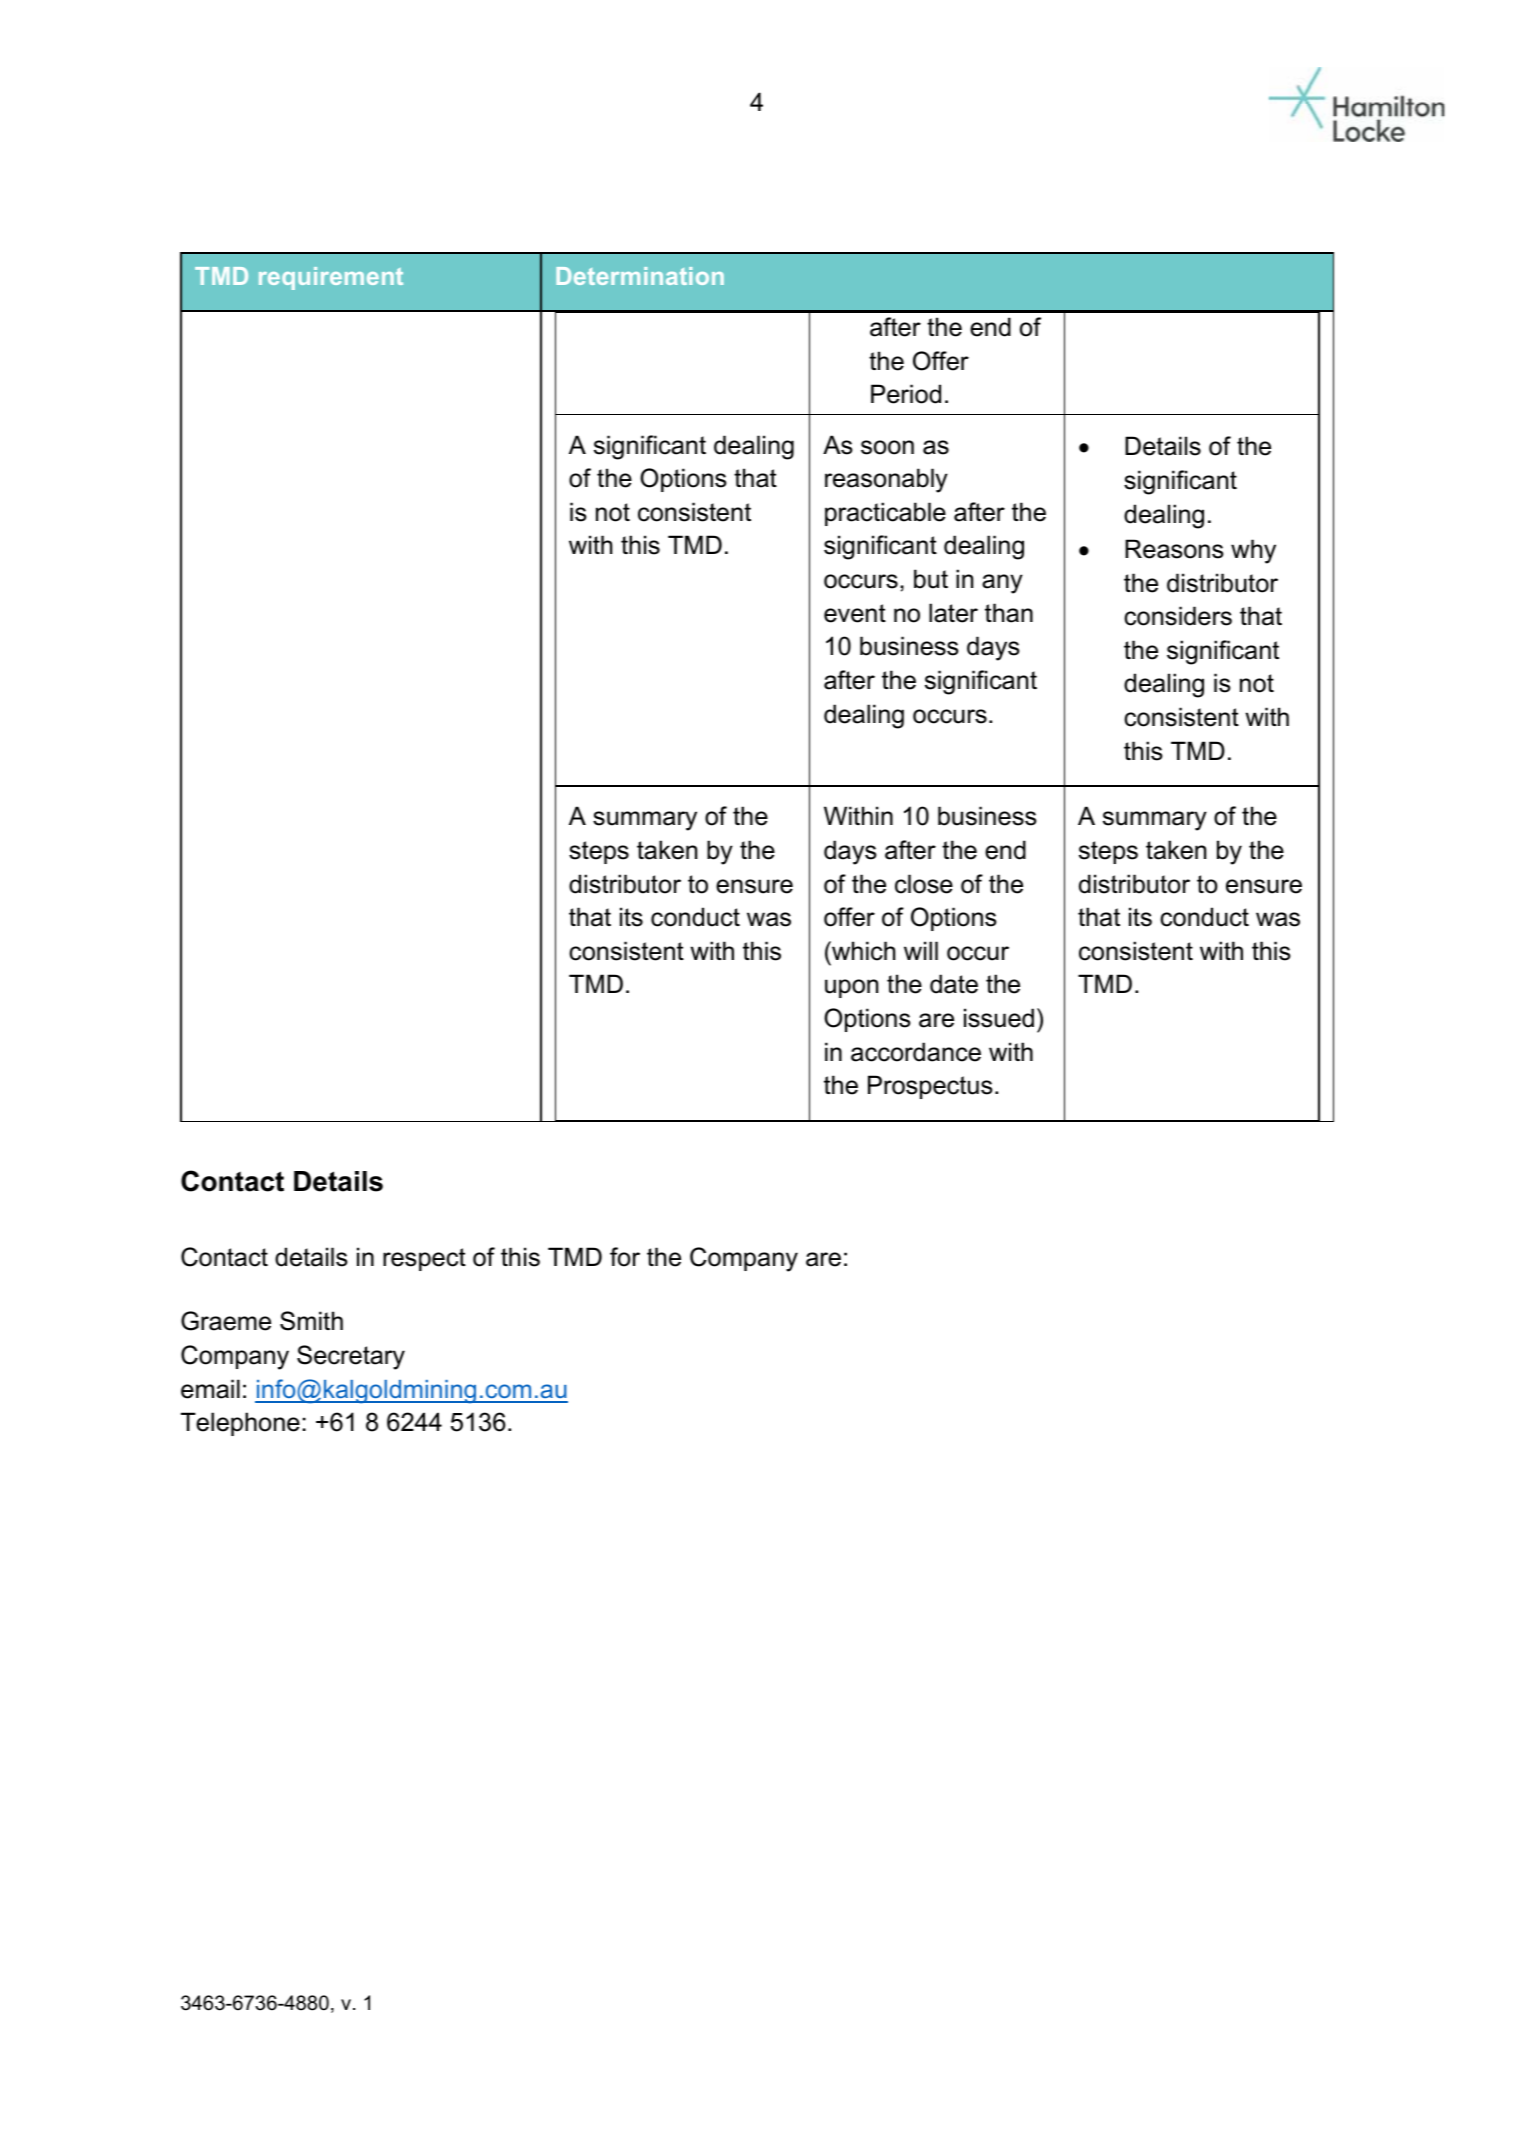  What do you see at coordinates (851, 988) in the image?
I see `upon` at bounding box center [851, 988].
